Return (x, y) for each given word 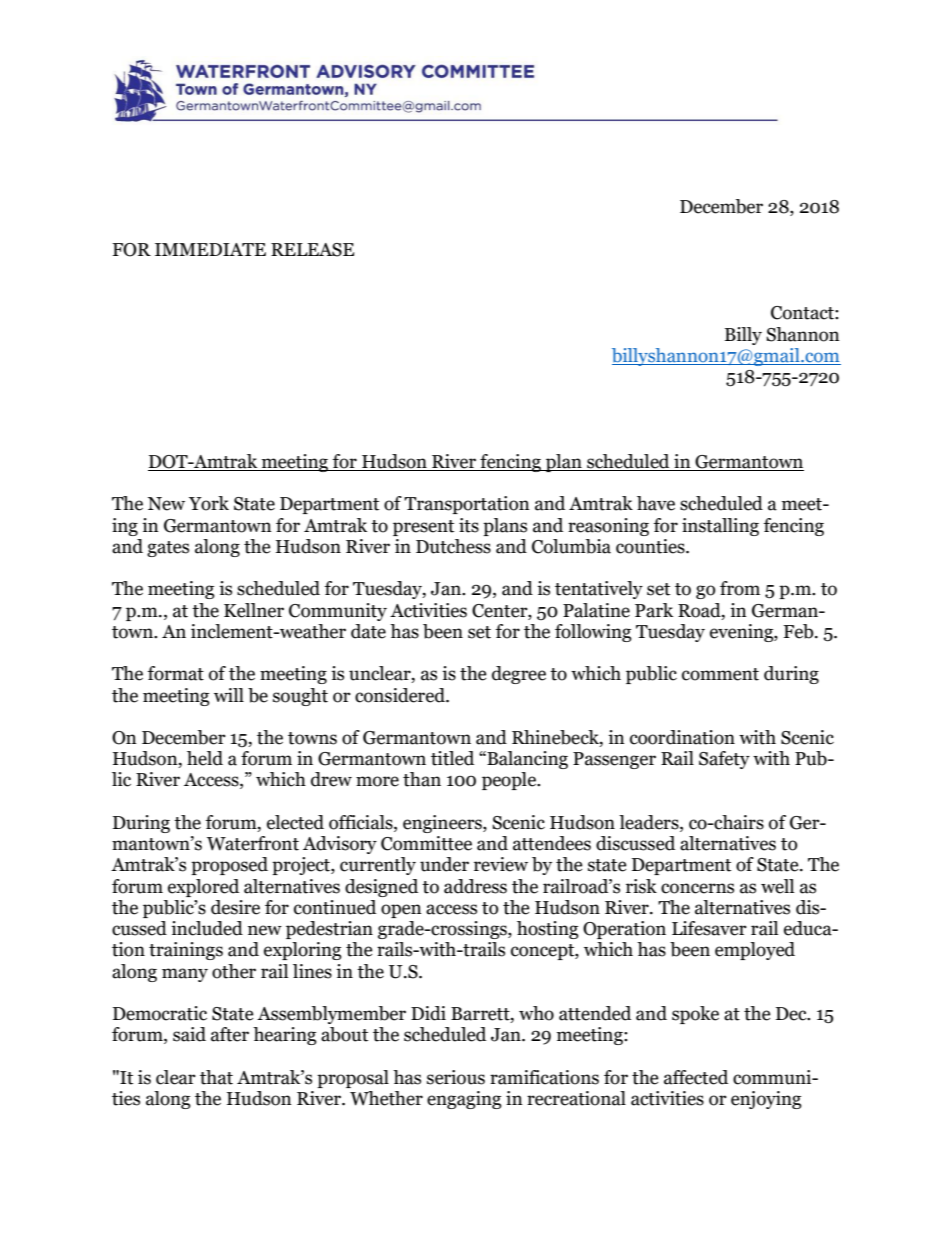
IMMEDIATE (210, 249)
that (216, 1077)
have (656, 503)
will (229, 695)
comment (720, 674)
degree (519, 675)
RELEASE (312, 250)
